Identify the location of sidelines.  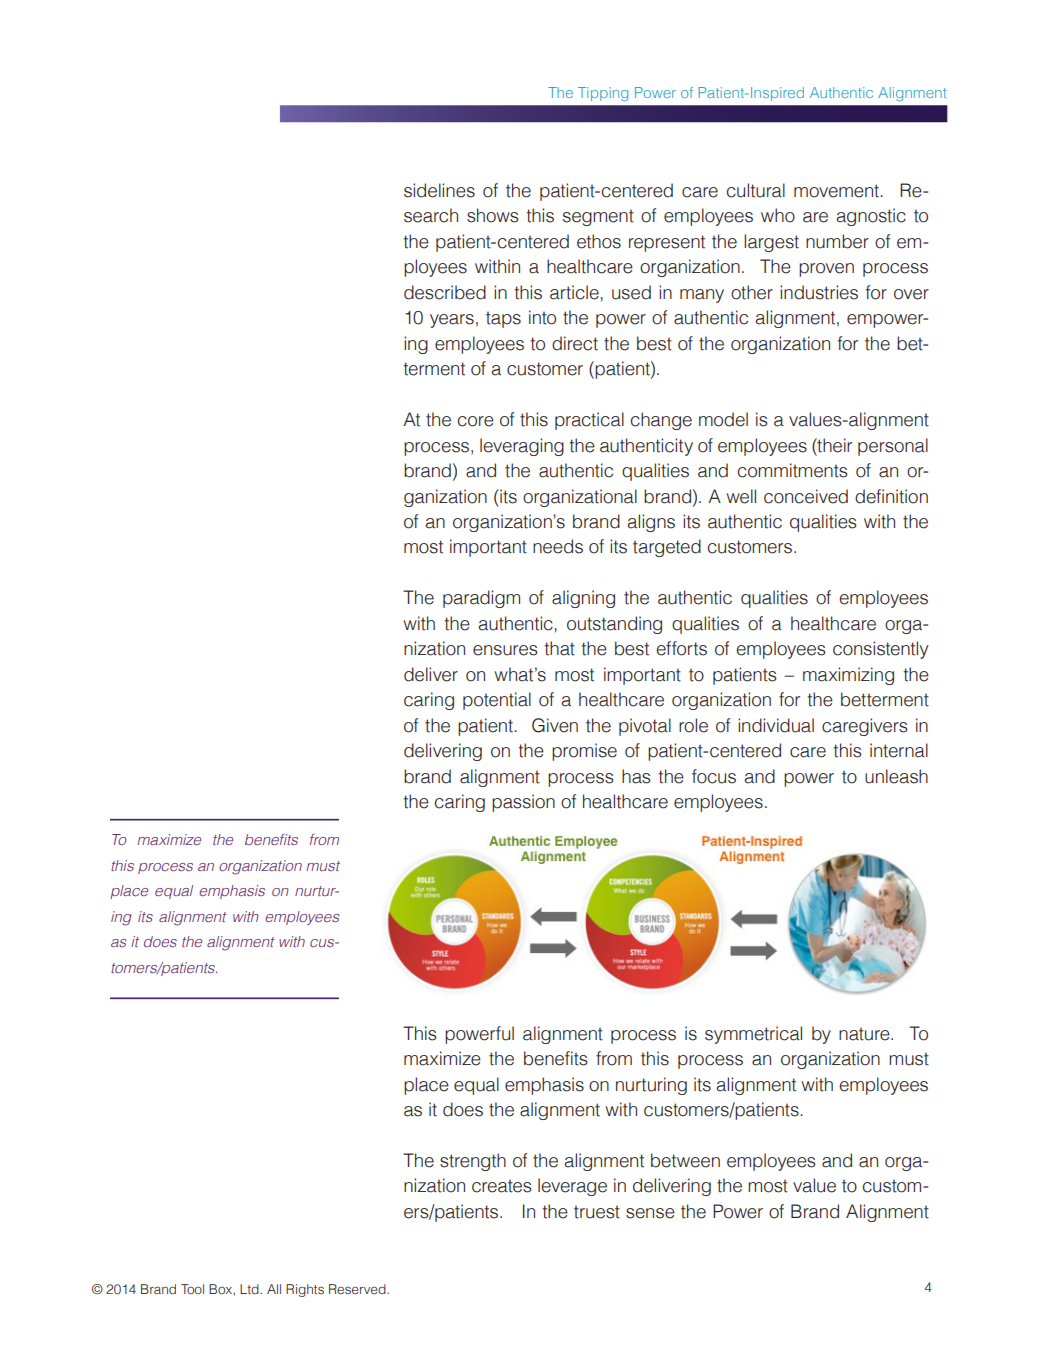
(439, 190).
